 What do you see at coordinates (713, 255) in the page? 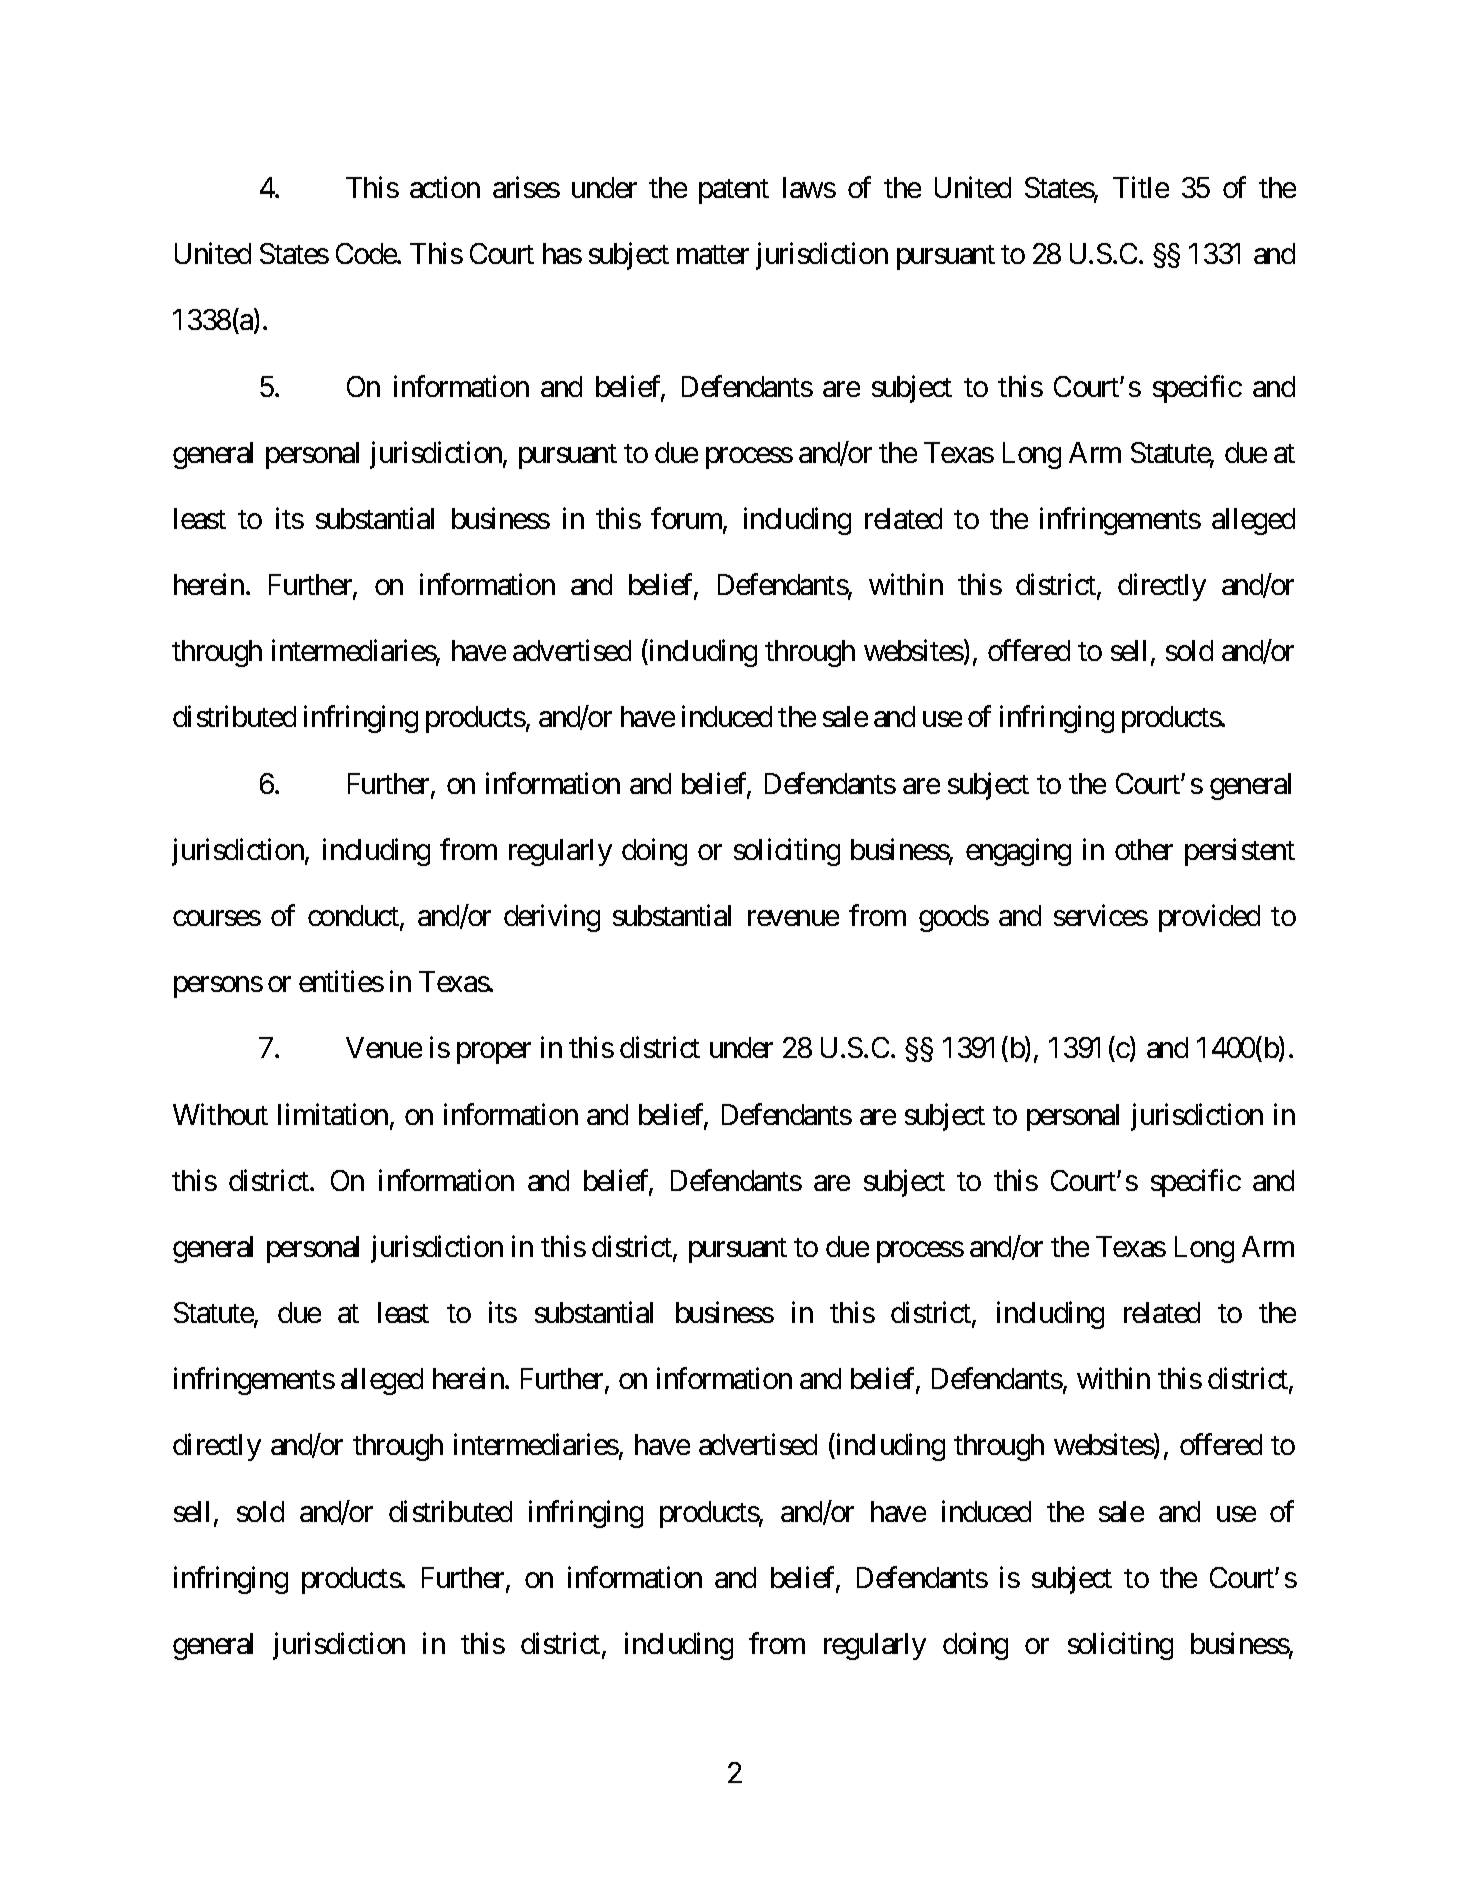
I see `matter` at bounding box center [713, 255].
